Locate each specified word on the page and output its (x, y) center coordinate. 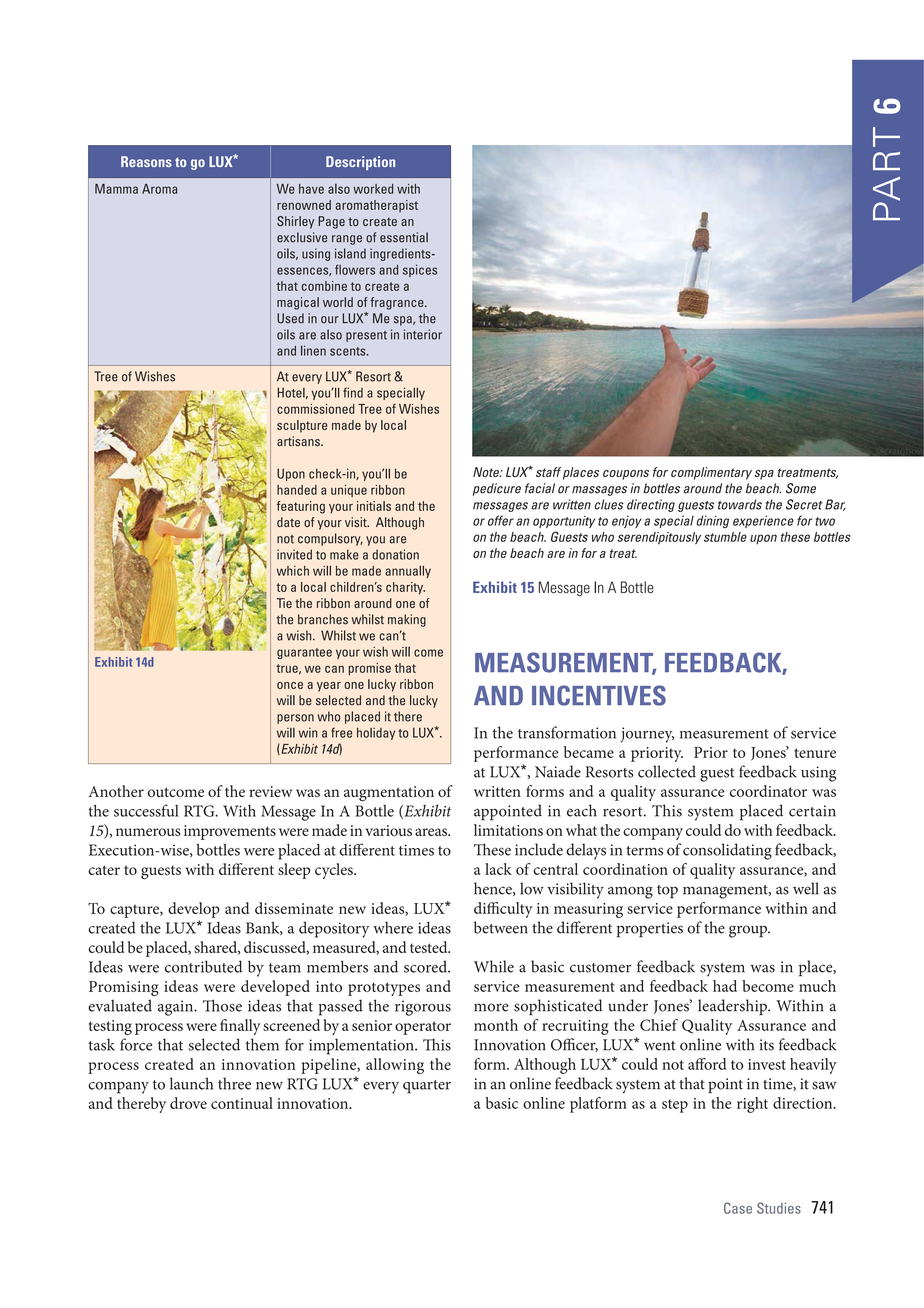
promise (369, 669)
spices (420, 271)
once (290, 685)
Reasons (146, 161)
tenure (815, 753)
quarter (427, 1087)
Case (738, 1208)
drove (188, 1103)
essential (404, 237)
